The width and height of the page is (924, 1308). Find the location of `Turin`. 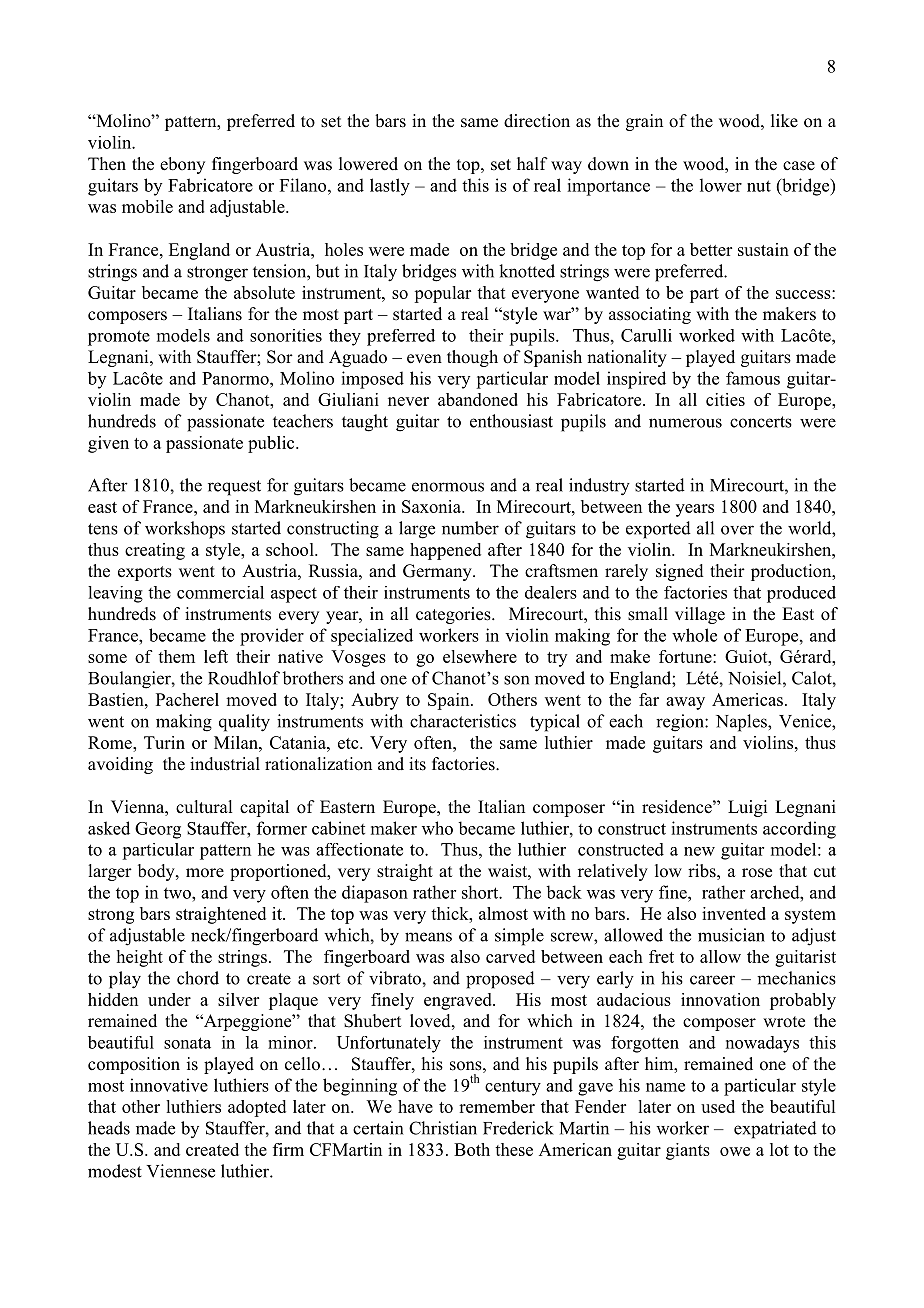

Turin is located at coordinates (164, 742).
